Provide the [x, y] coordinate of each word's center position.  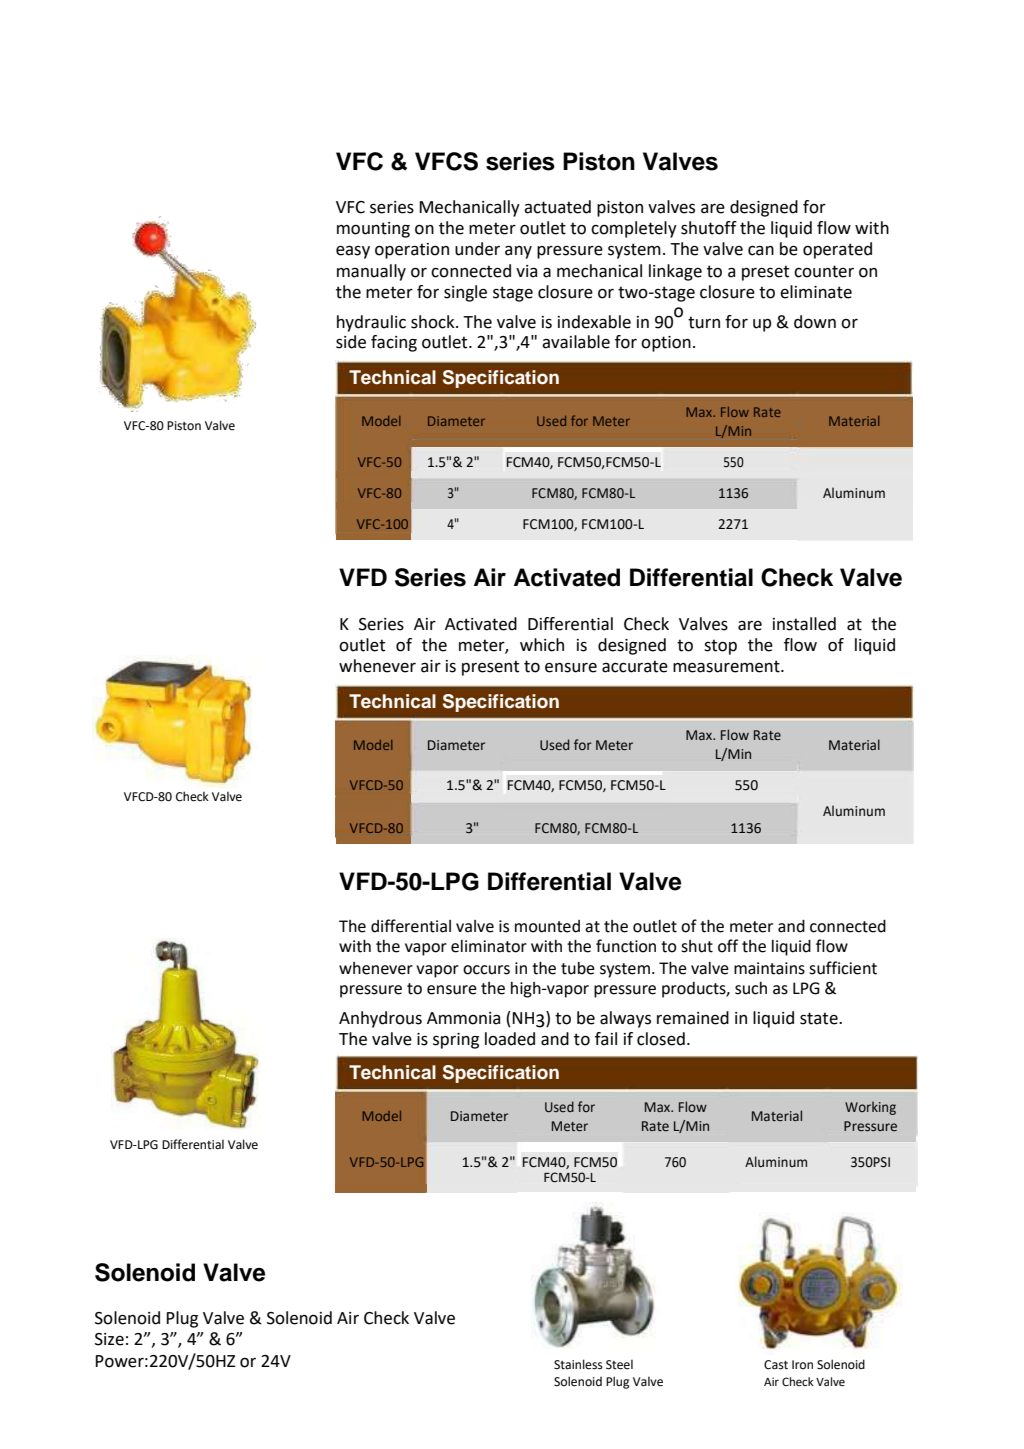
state [820, 1018]
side [351, 342]
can [761, 251]
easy [353, 252]
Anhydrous [380, 1019]
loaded [510, 1039]
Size [109, 1339]
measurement [727, 666]
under [477, 249]
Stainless [578, 1364]
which [542, 645]
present [490, 668]
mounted [547, 926]
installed [804, 624]
